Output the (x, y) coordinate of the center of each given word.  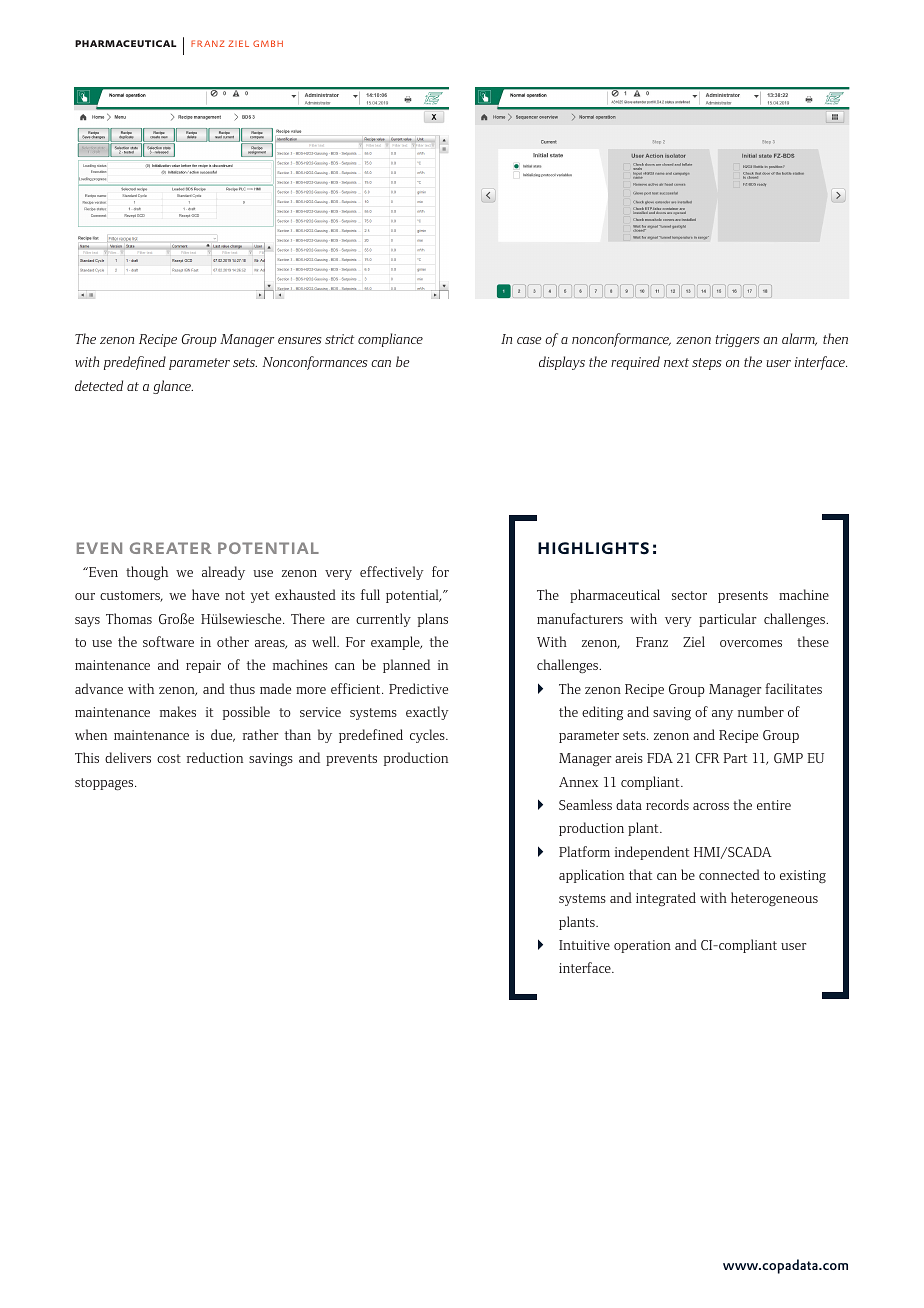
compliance (390, 340)
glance (173, 387)
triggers (737, 340)
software (168, 641)
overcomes (751, 643)
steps (707, 364)
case (529, 340)
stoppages (105, 784)
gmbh (268, 43)
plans (433, 620)
